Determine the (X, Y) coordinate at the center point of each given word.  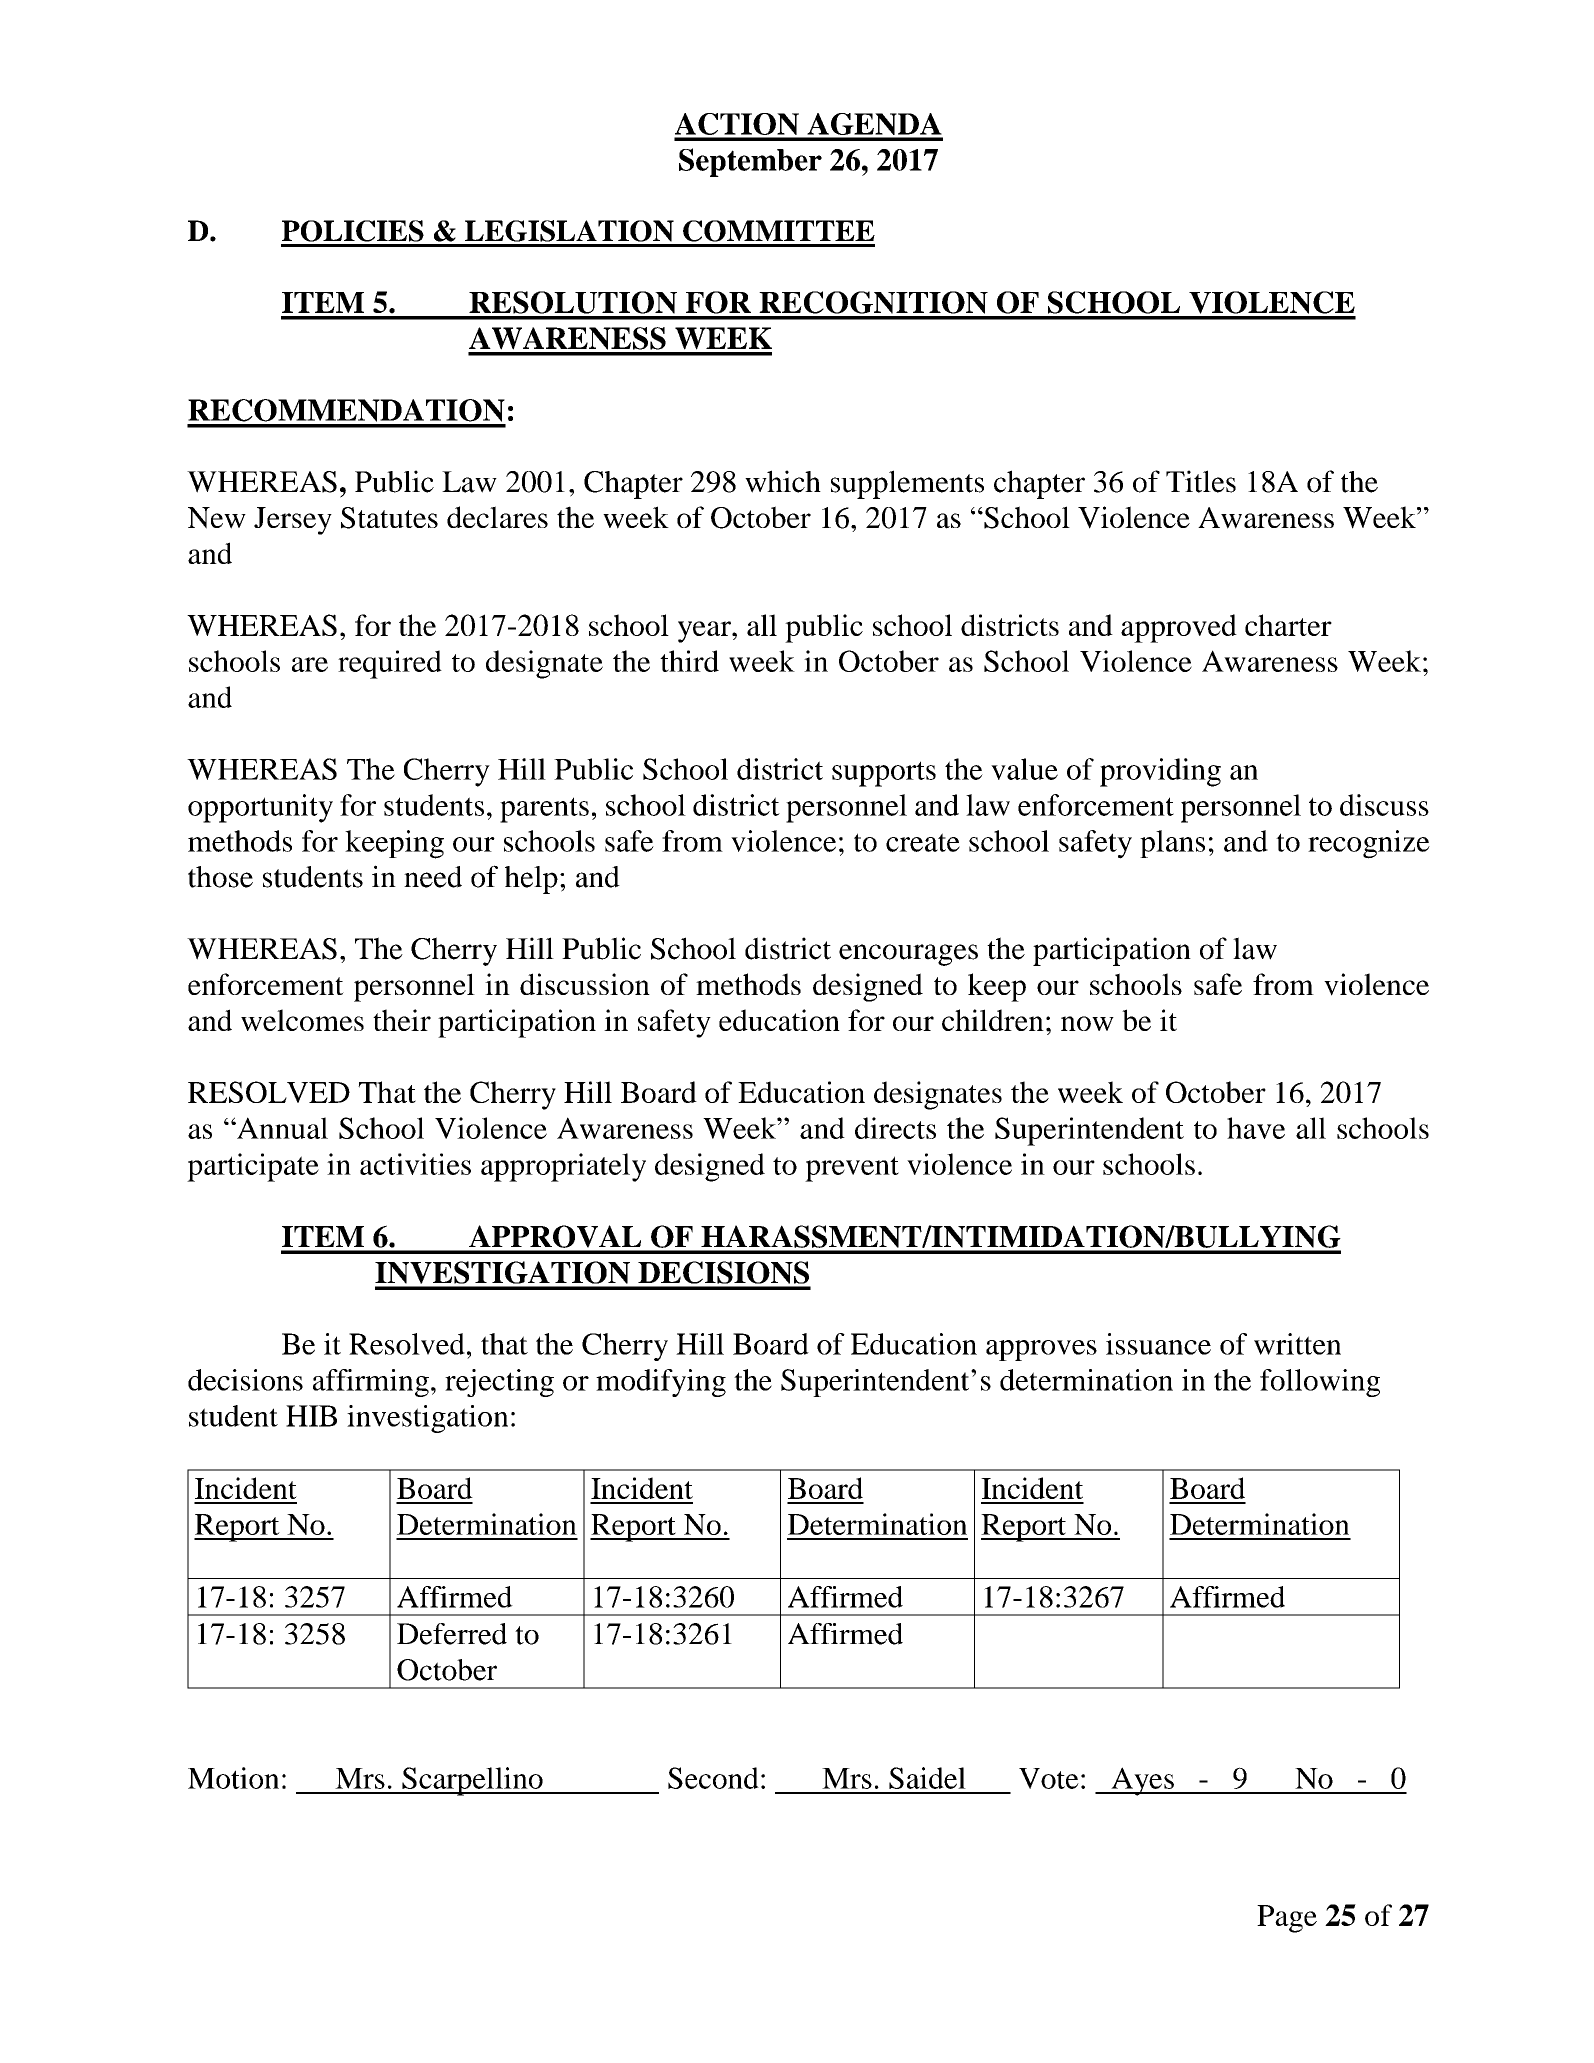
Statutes (389, 518)
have (1256, 1128)
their (402, 1020)
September (750, 162)
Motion (233, 1778)
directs (895, 1128)
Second (713, 1778)
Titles (1201, 481)
